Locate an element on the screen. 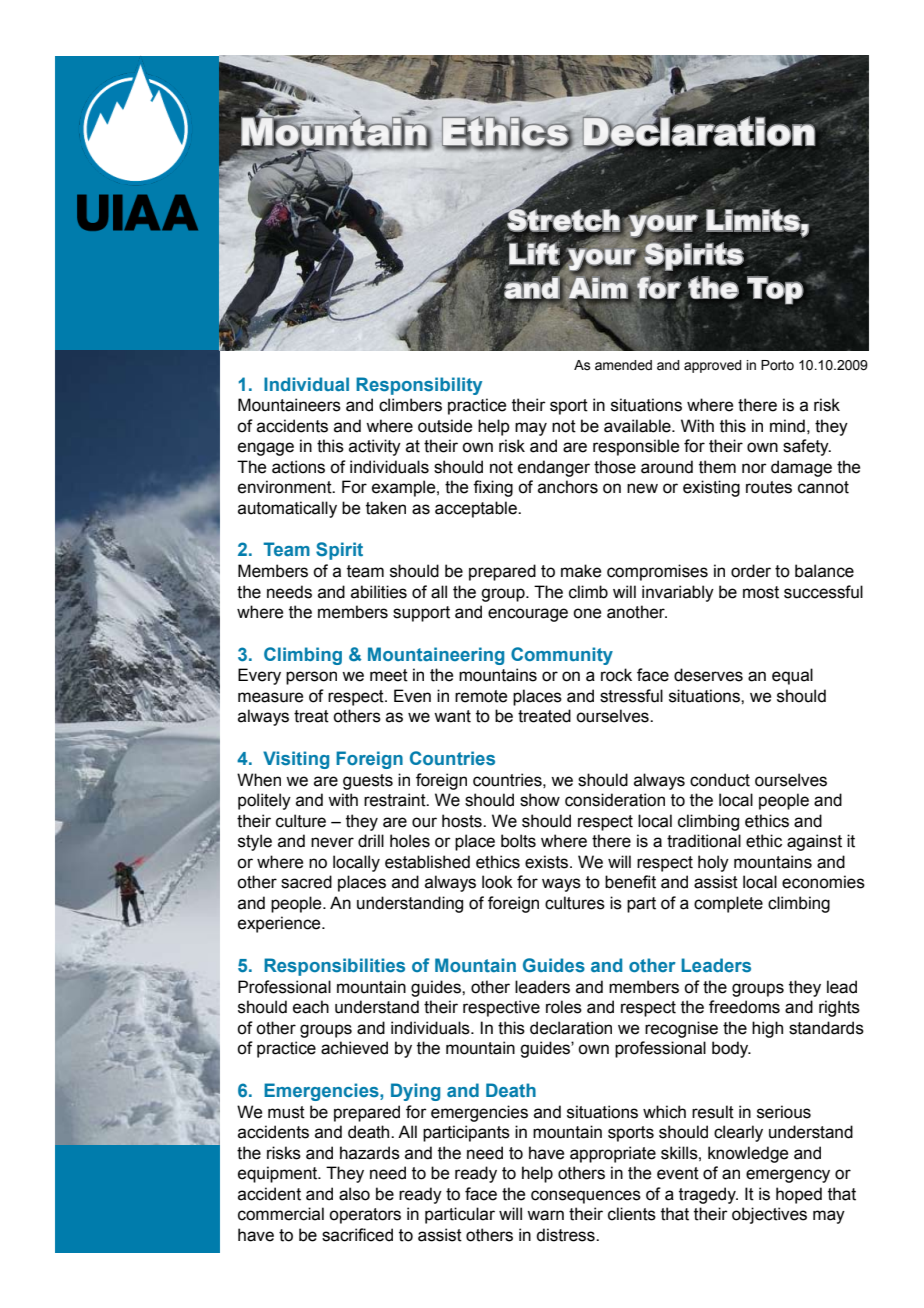 The height and width of the screenshot is (1308, 924). Top is located at coordinates (775, 290).
